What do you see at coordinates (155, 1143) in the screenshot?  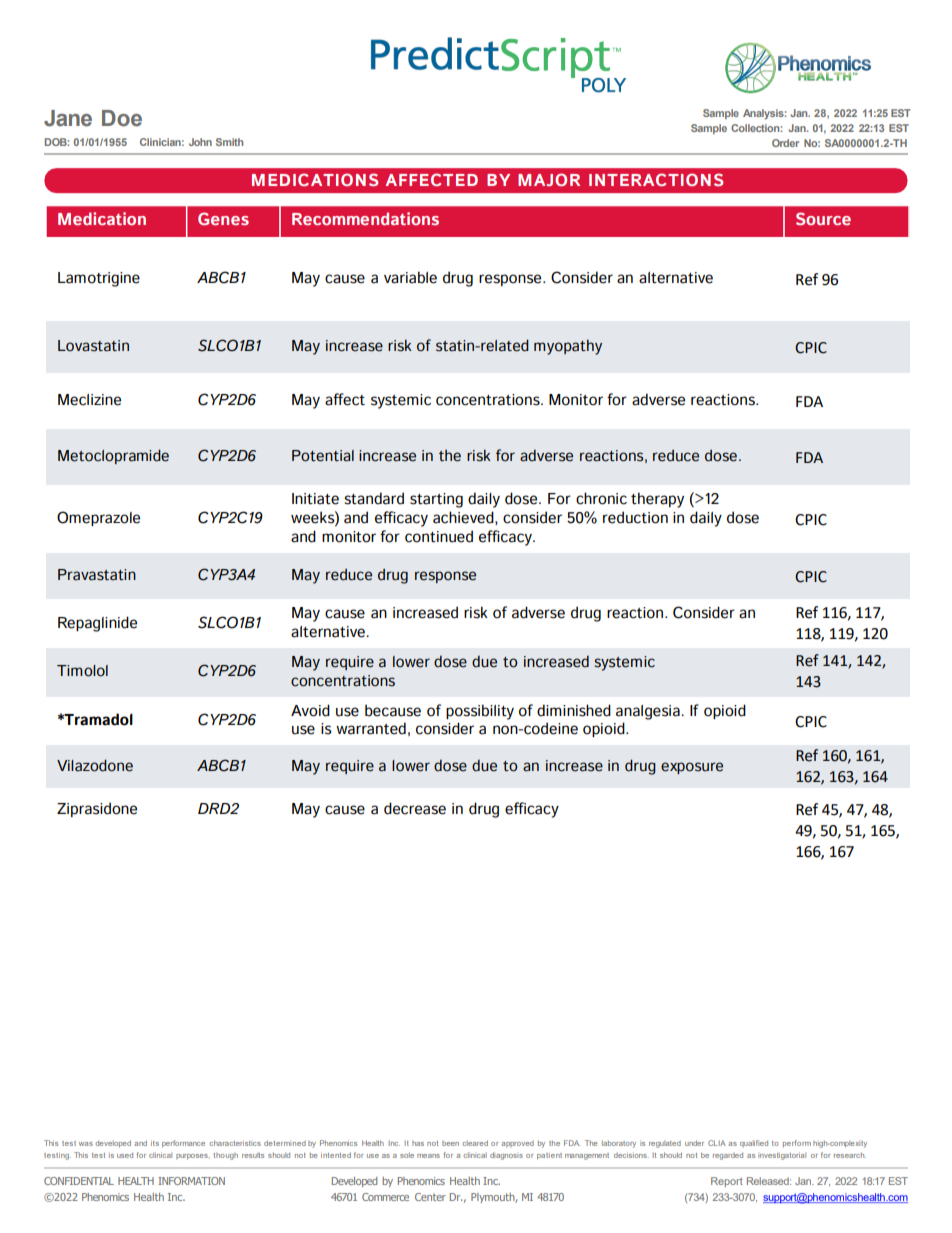 I see `its` at bounding box center [155, 1143].
